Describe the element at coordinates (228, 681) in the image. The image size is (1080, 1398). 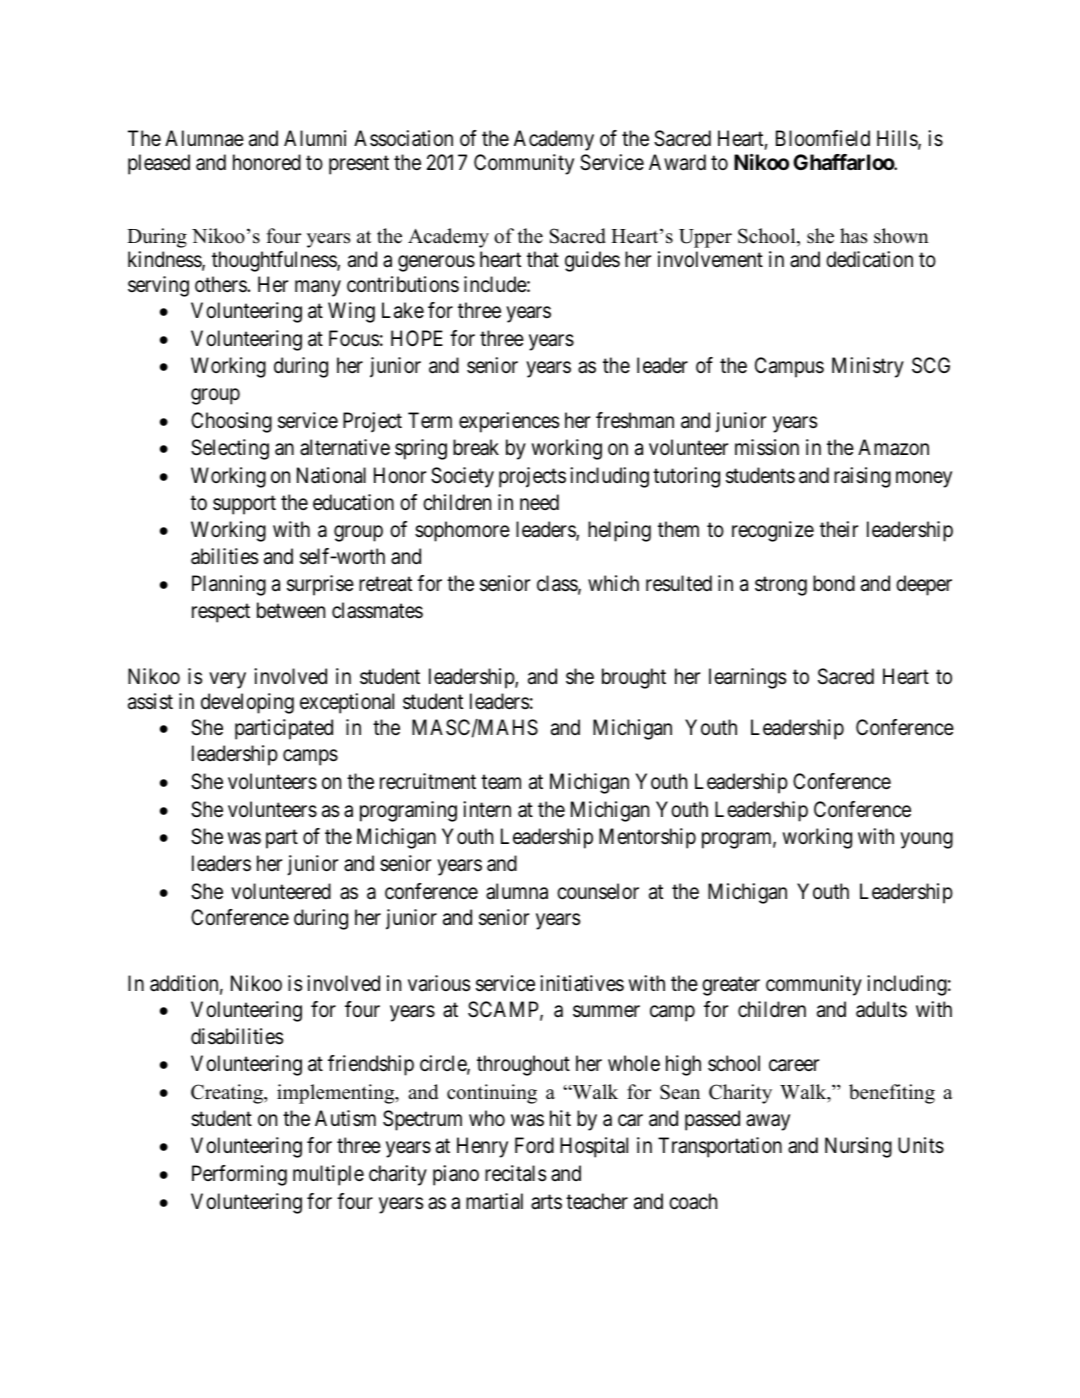
I see `very` at that location.
